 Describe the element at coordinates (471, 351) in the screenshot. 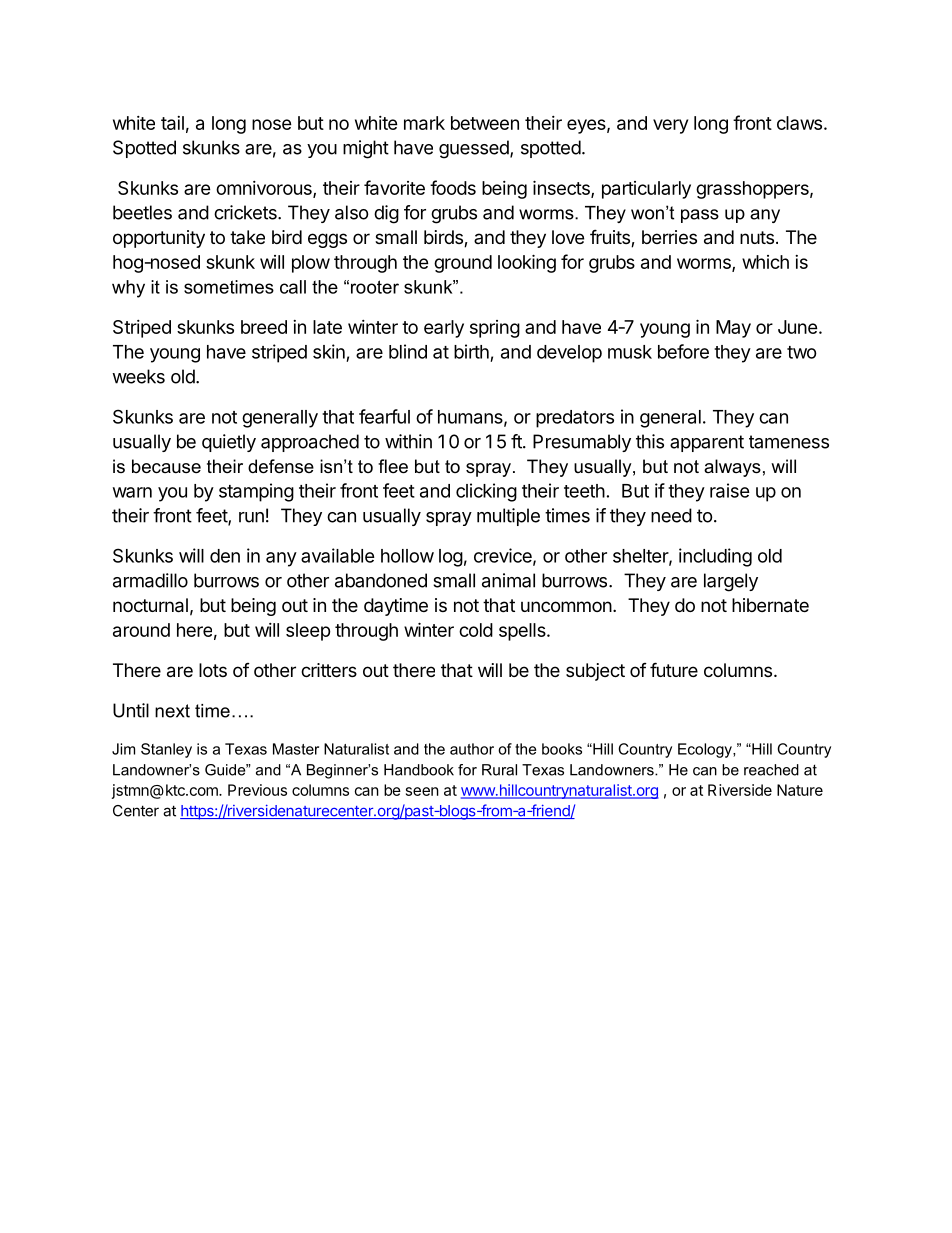

I see `birth` at that location.
